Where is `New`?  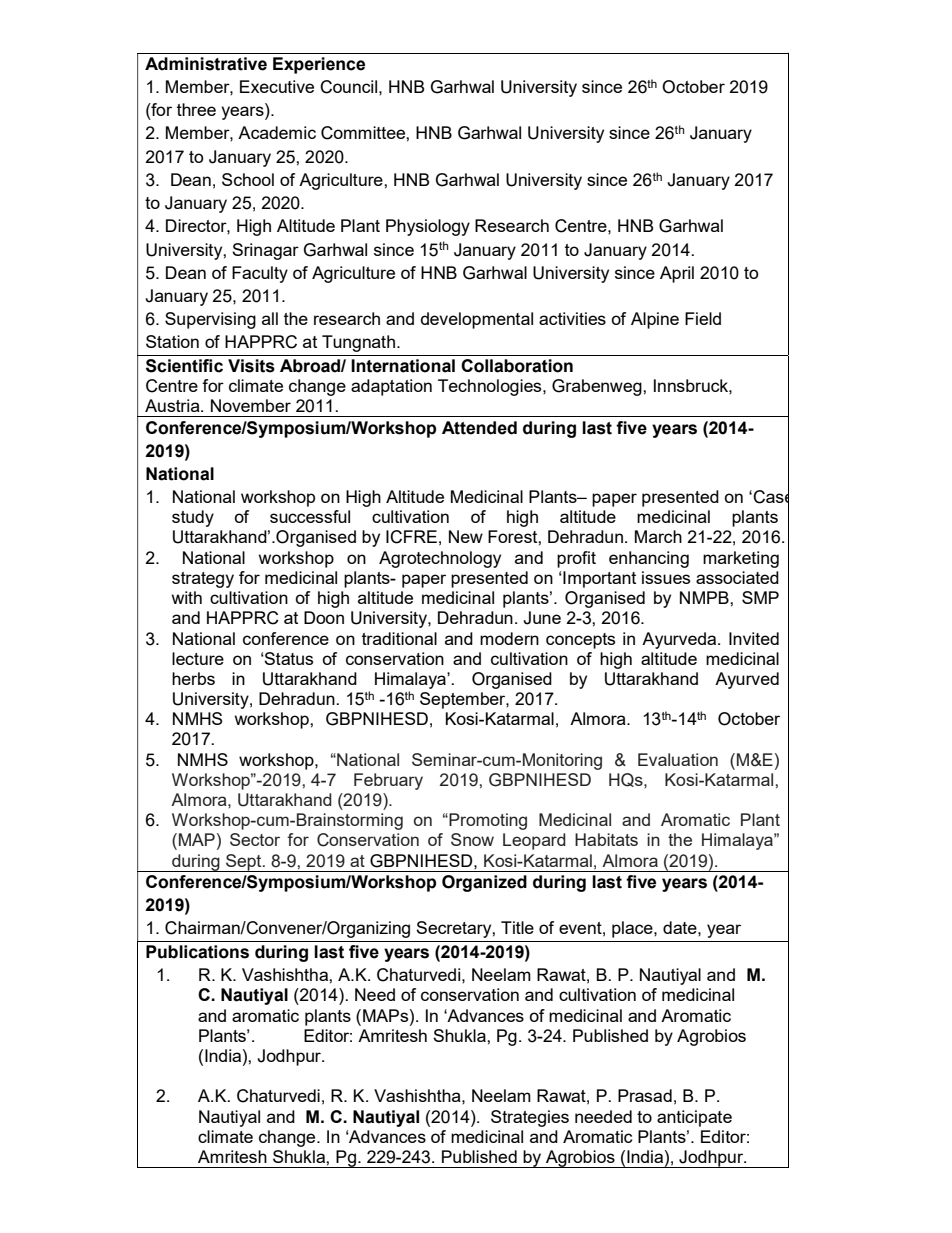 New is located at coordinates (466, 536).
